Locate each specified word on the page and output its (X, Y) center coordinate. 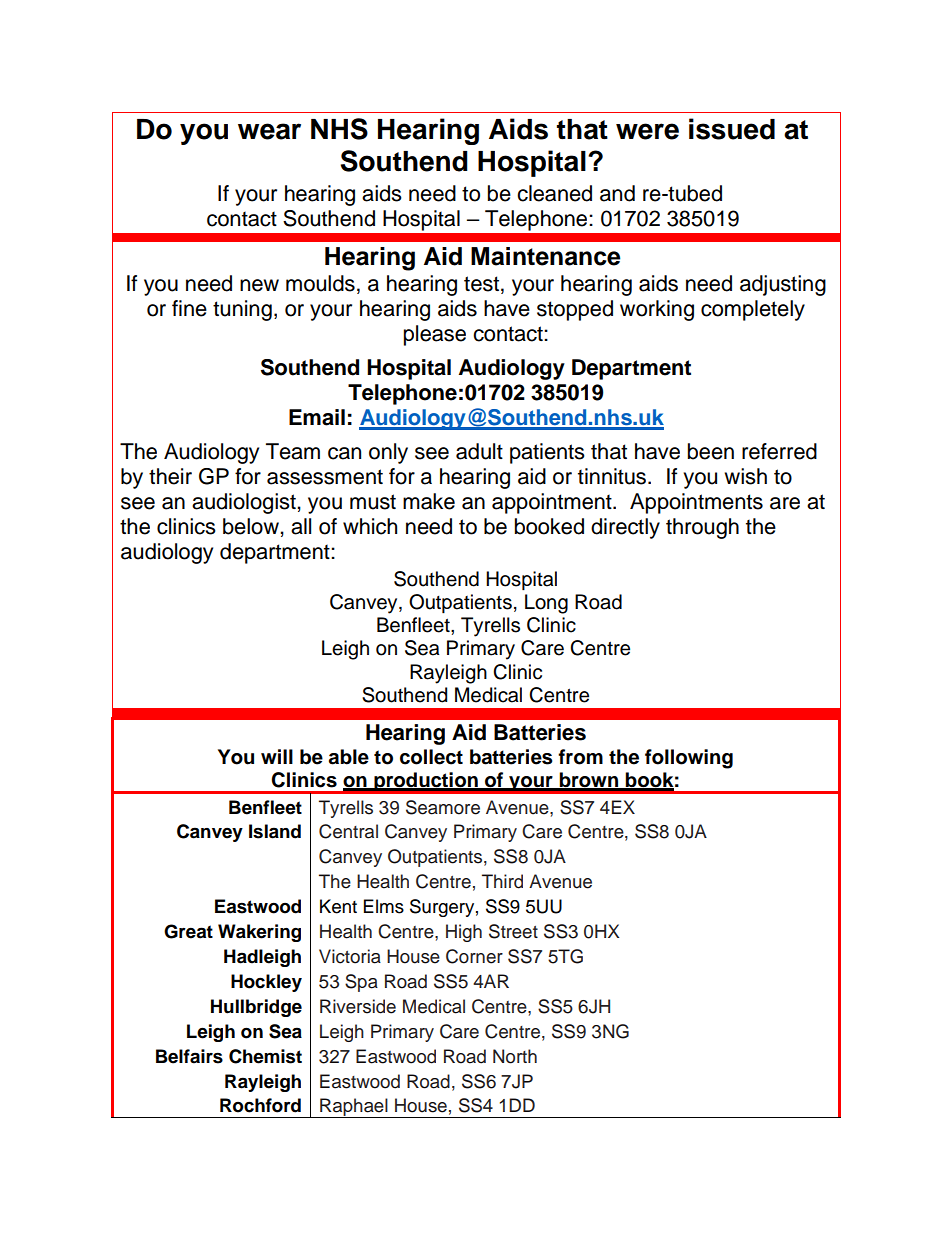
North (515, 1056)
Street (513, 931)
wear (269, 131)
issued (732, 129)
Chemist (265, 1056)
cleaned (554, 193)
